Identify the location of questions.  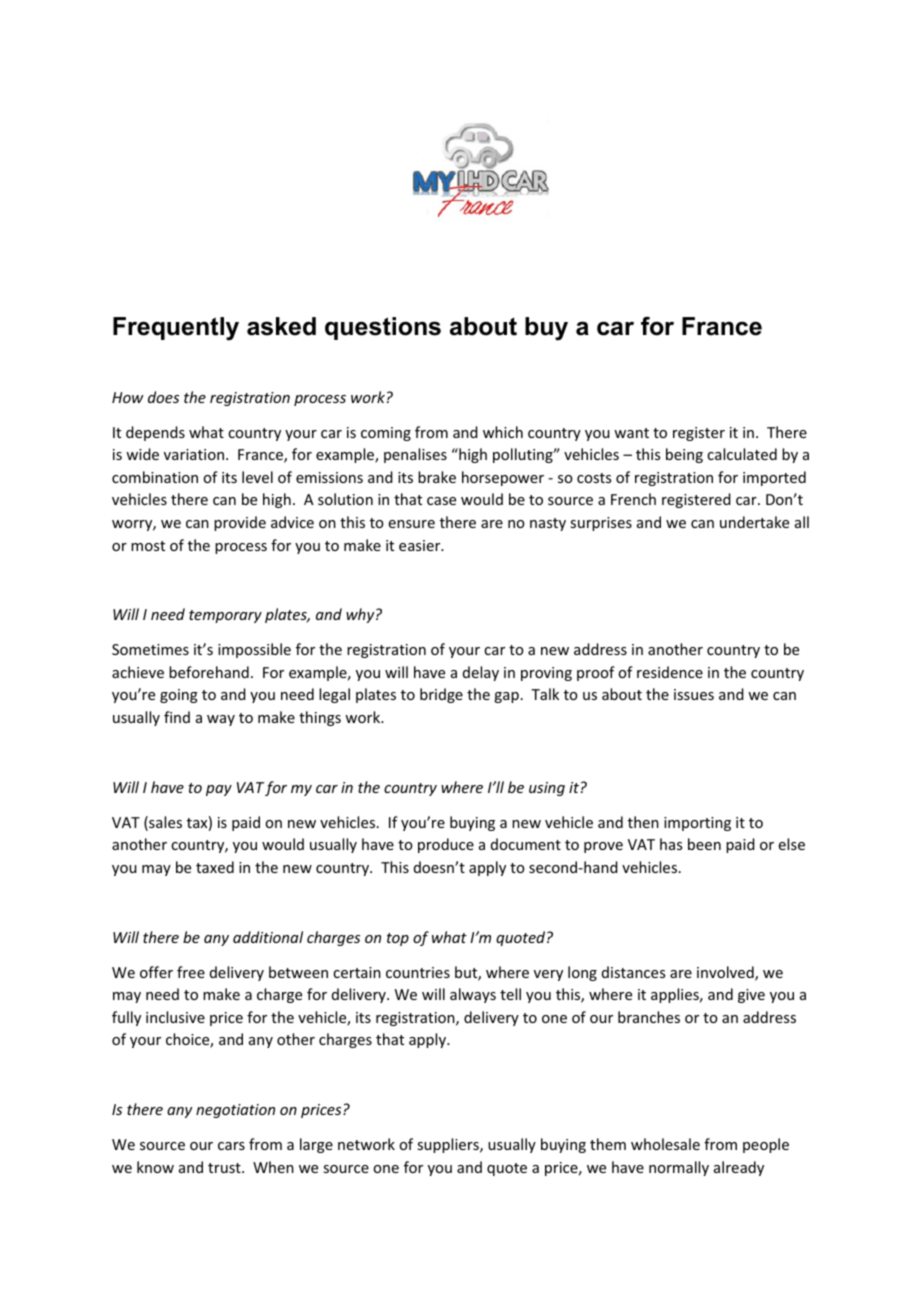
(383, 328).
